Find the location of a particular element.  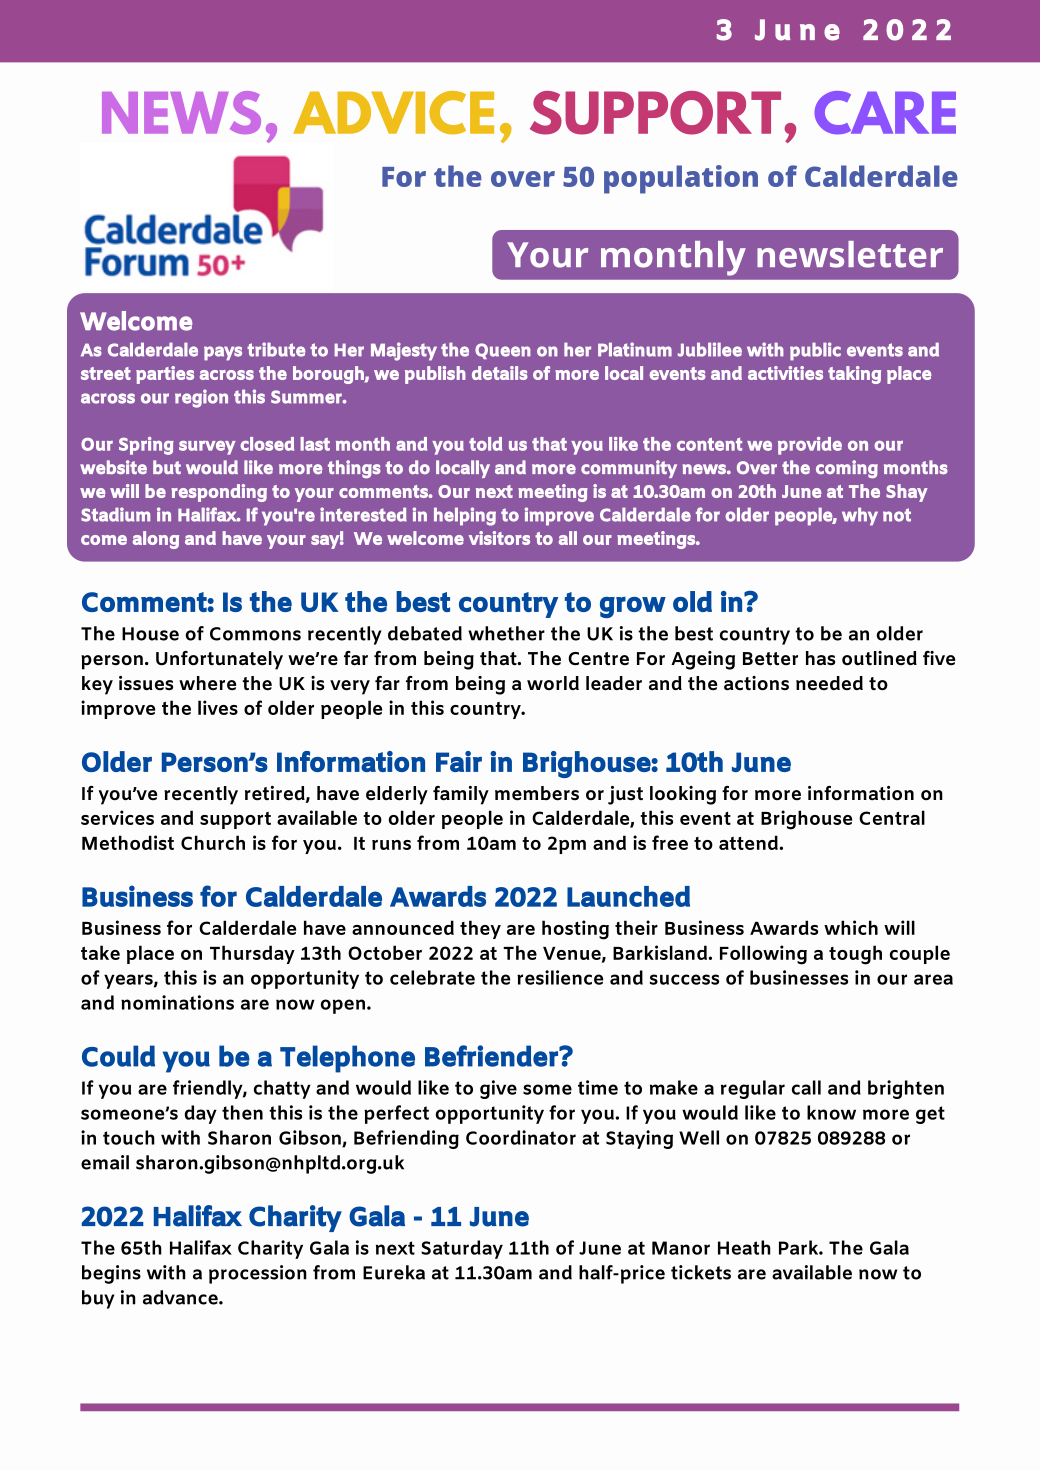

procession is located at coordinates (258, 1274).
